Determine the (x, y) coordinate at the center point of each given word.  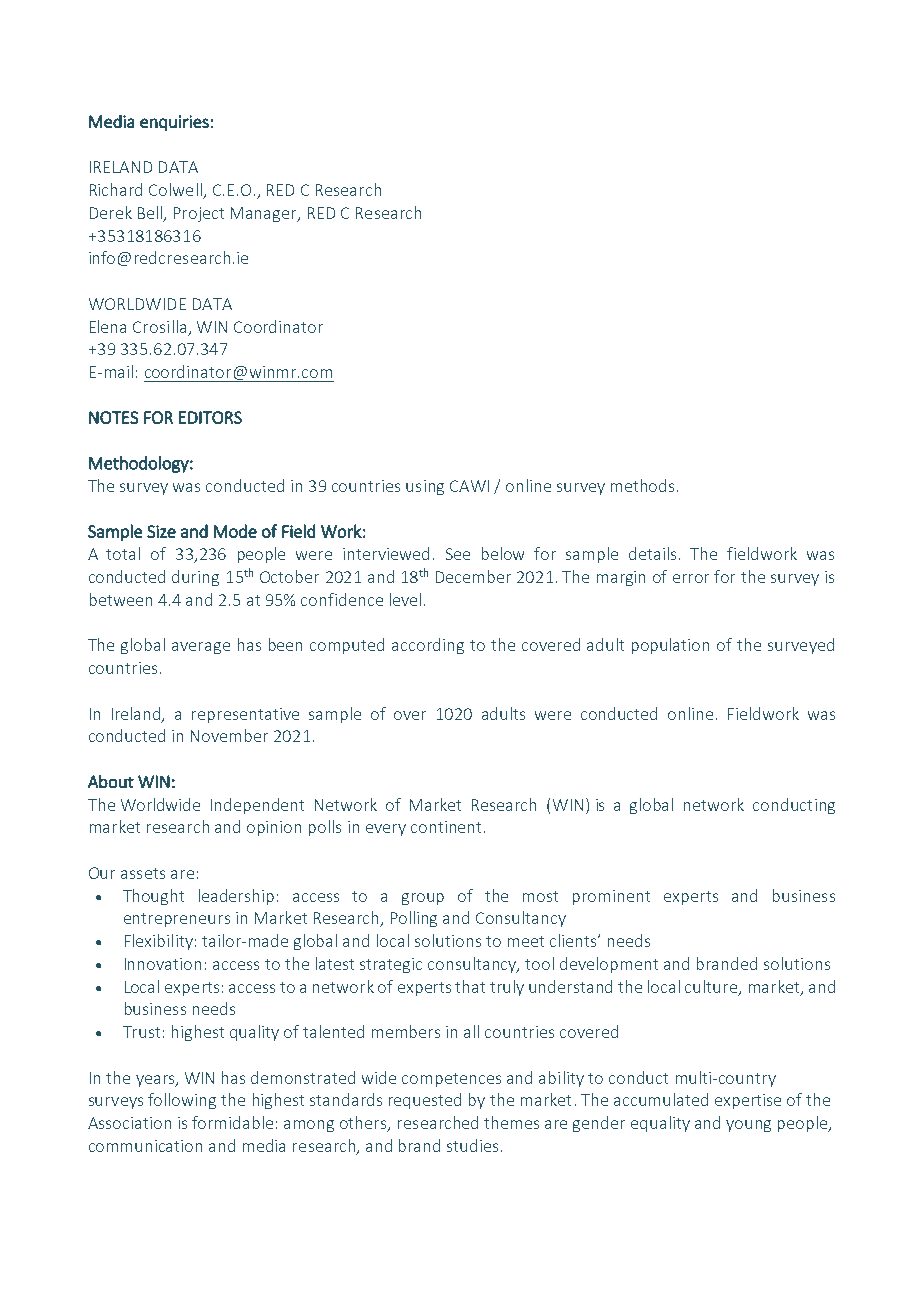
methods (642, 485)
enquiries (174, 123)
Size (161, 531)
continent (446, 827)
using (425, 487)
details (652, 553)
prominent (611, 897)
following (182, 1101)
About (111, 781)
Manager (265, 214)
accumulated (661, 1099)
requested (425, 1101)
